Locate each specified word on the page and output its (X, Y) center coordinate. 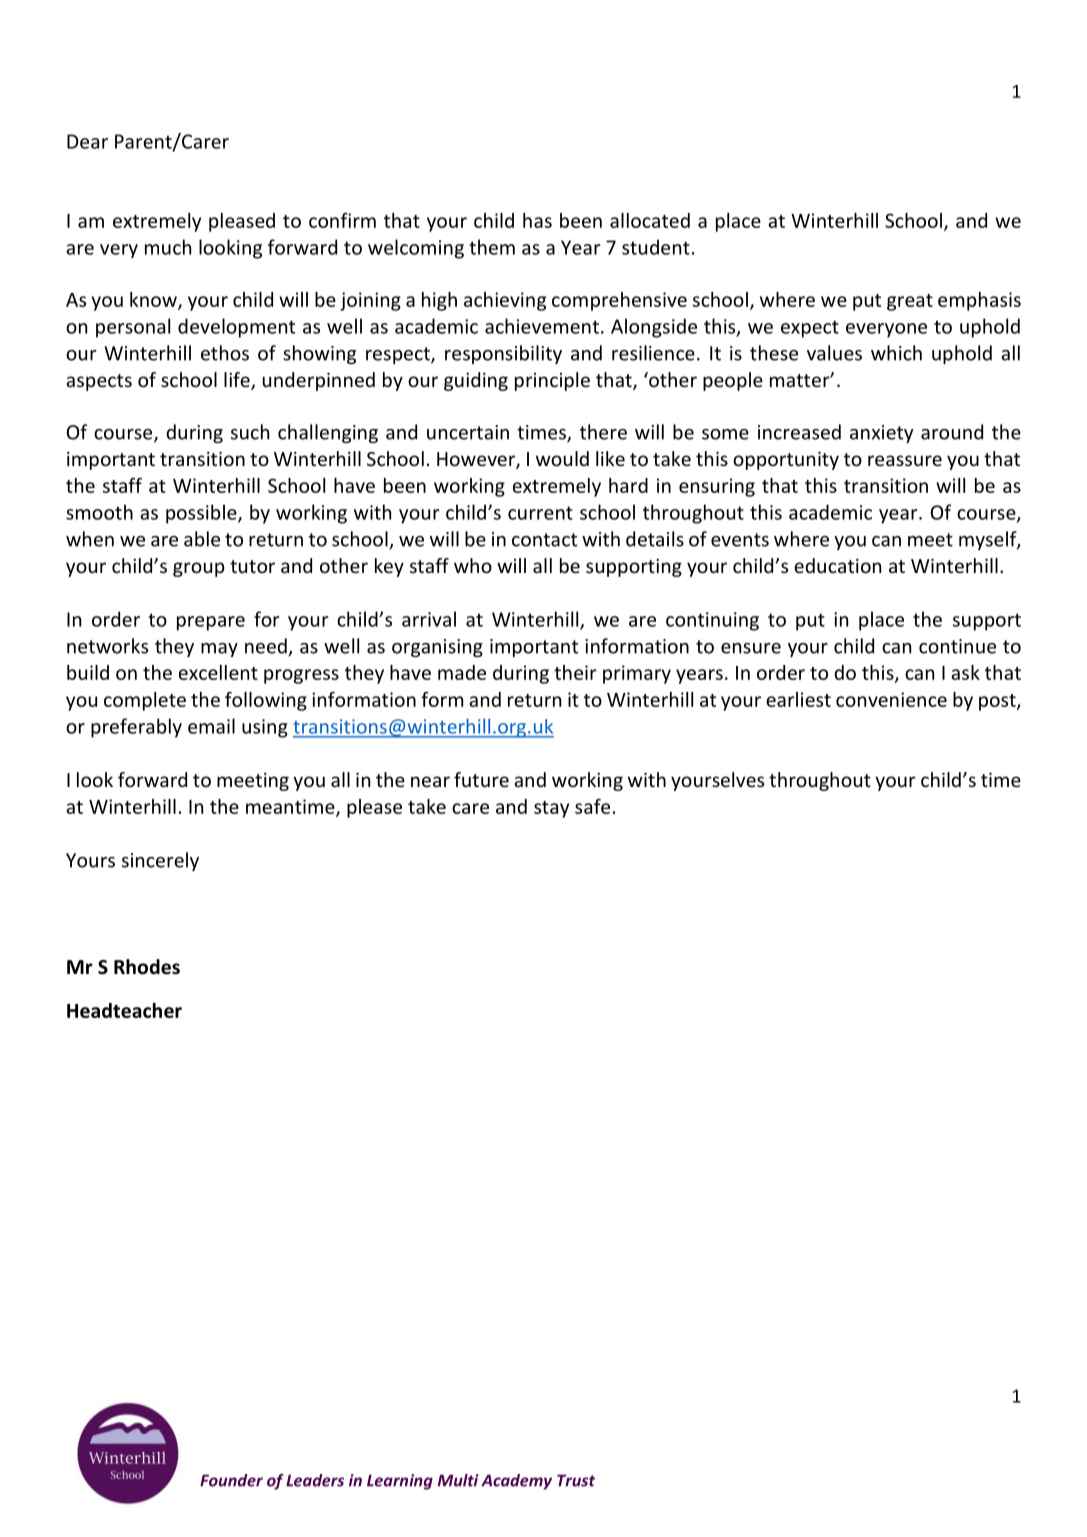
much (168, 247)
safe (592, 806)
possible (202, 514)
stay (551, 809)
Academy (516, 1482)
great (910, 302)
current (540, 513)
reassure (905, 460)
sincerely (160, 861)
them (492, 247)
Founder (231, 1480)
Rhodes (147, 967)
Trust (576, 1480)
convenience (891, 699)
